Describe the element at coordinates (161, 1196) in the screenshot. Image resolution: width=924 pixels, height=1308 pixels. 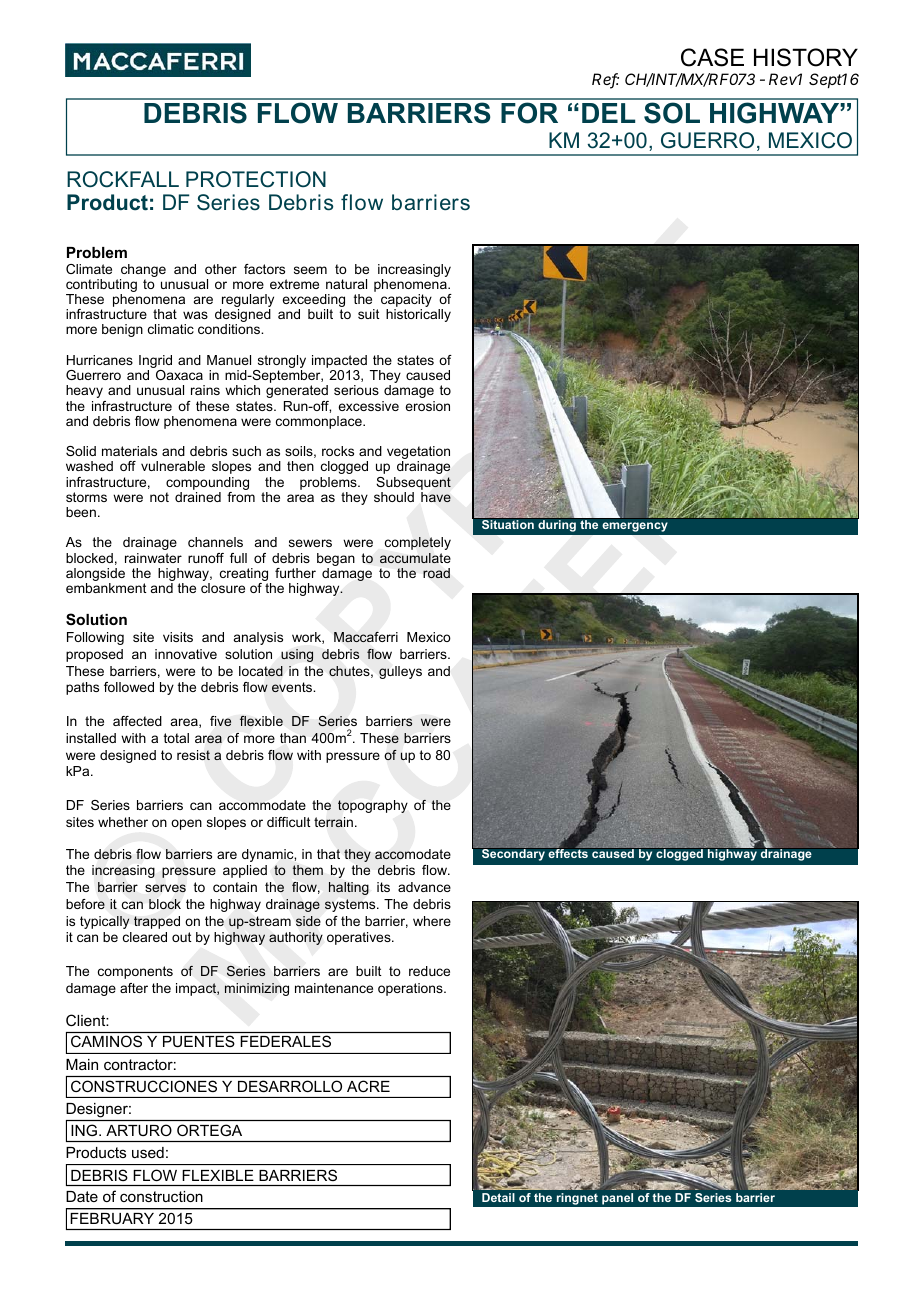
I see `construction` at that location.
